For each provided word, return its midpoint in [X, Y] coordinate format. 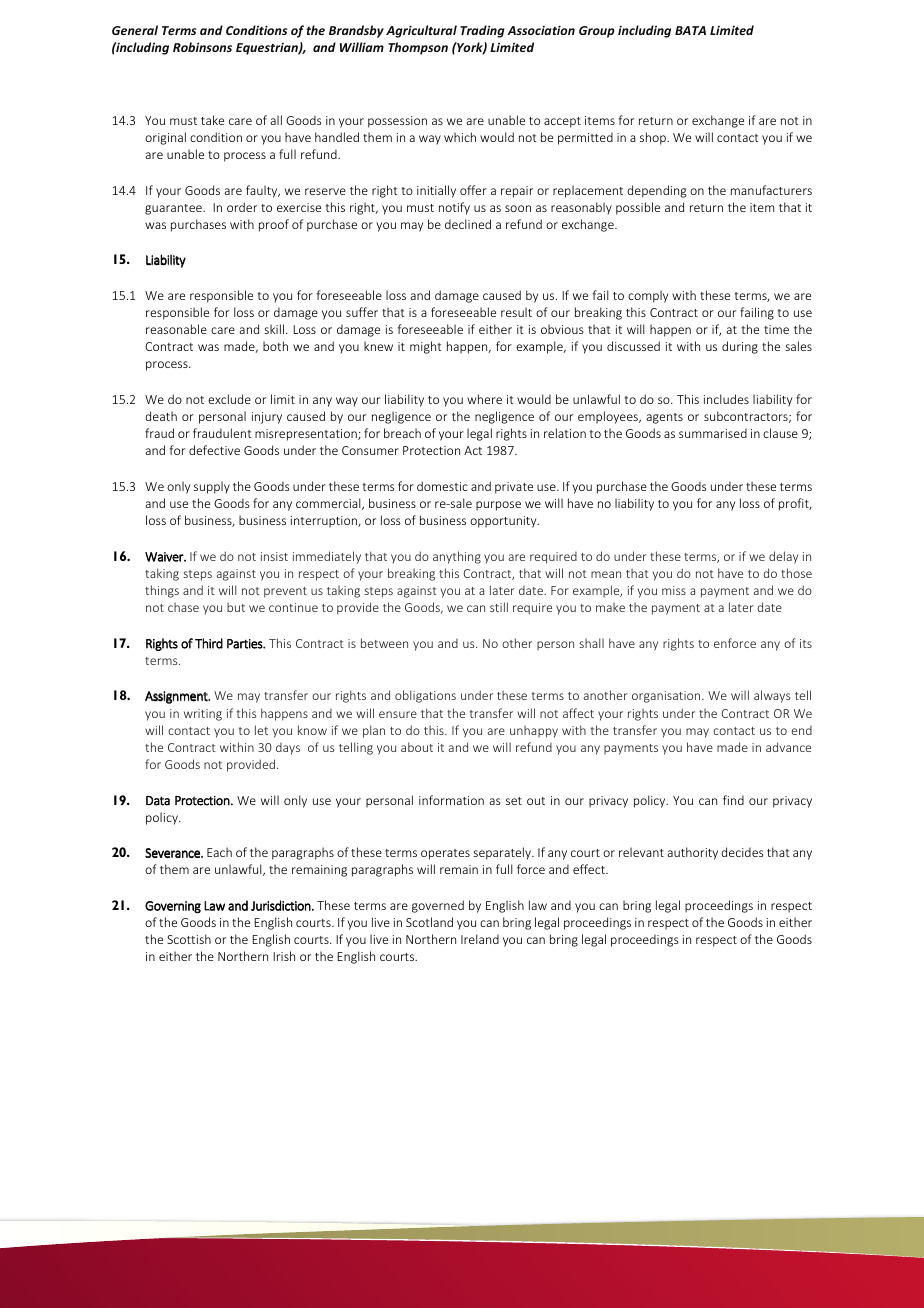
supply [212, 487]
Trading [482, 31]
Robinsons [202, 47]
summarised [713, 433]
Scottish [189, 939]
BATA [690, 30]
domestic [442, 486]
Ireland [480, 939]
